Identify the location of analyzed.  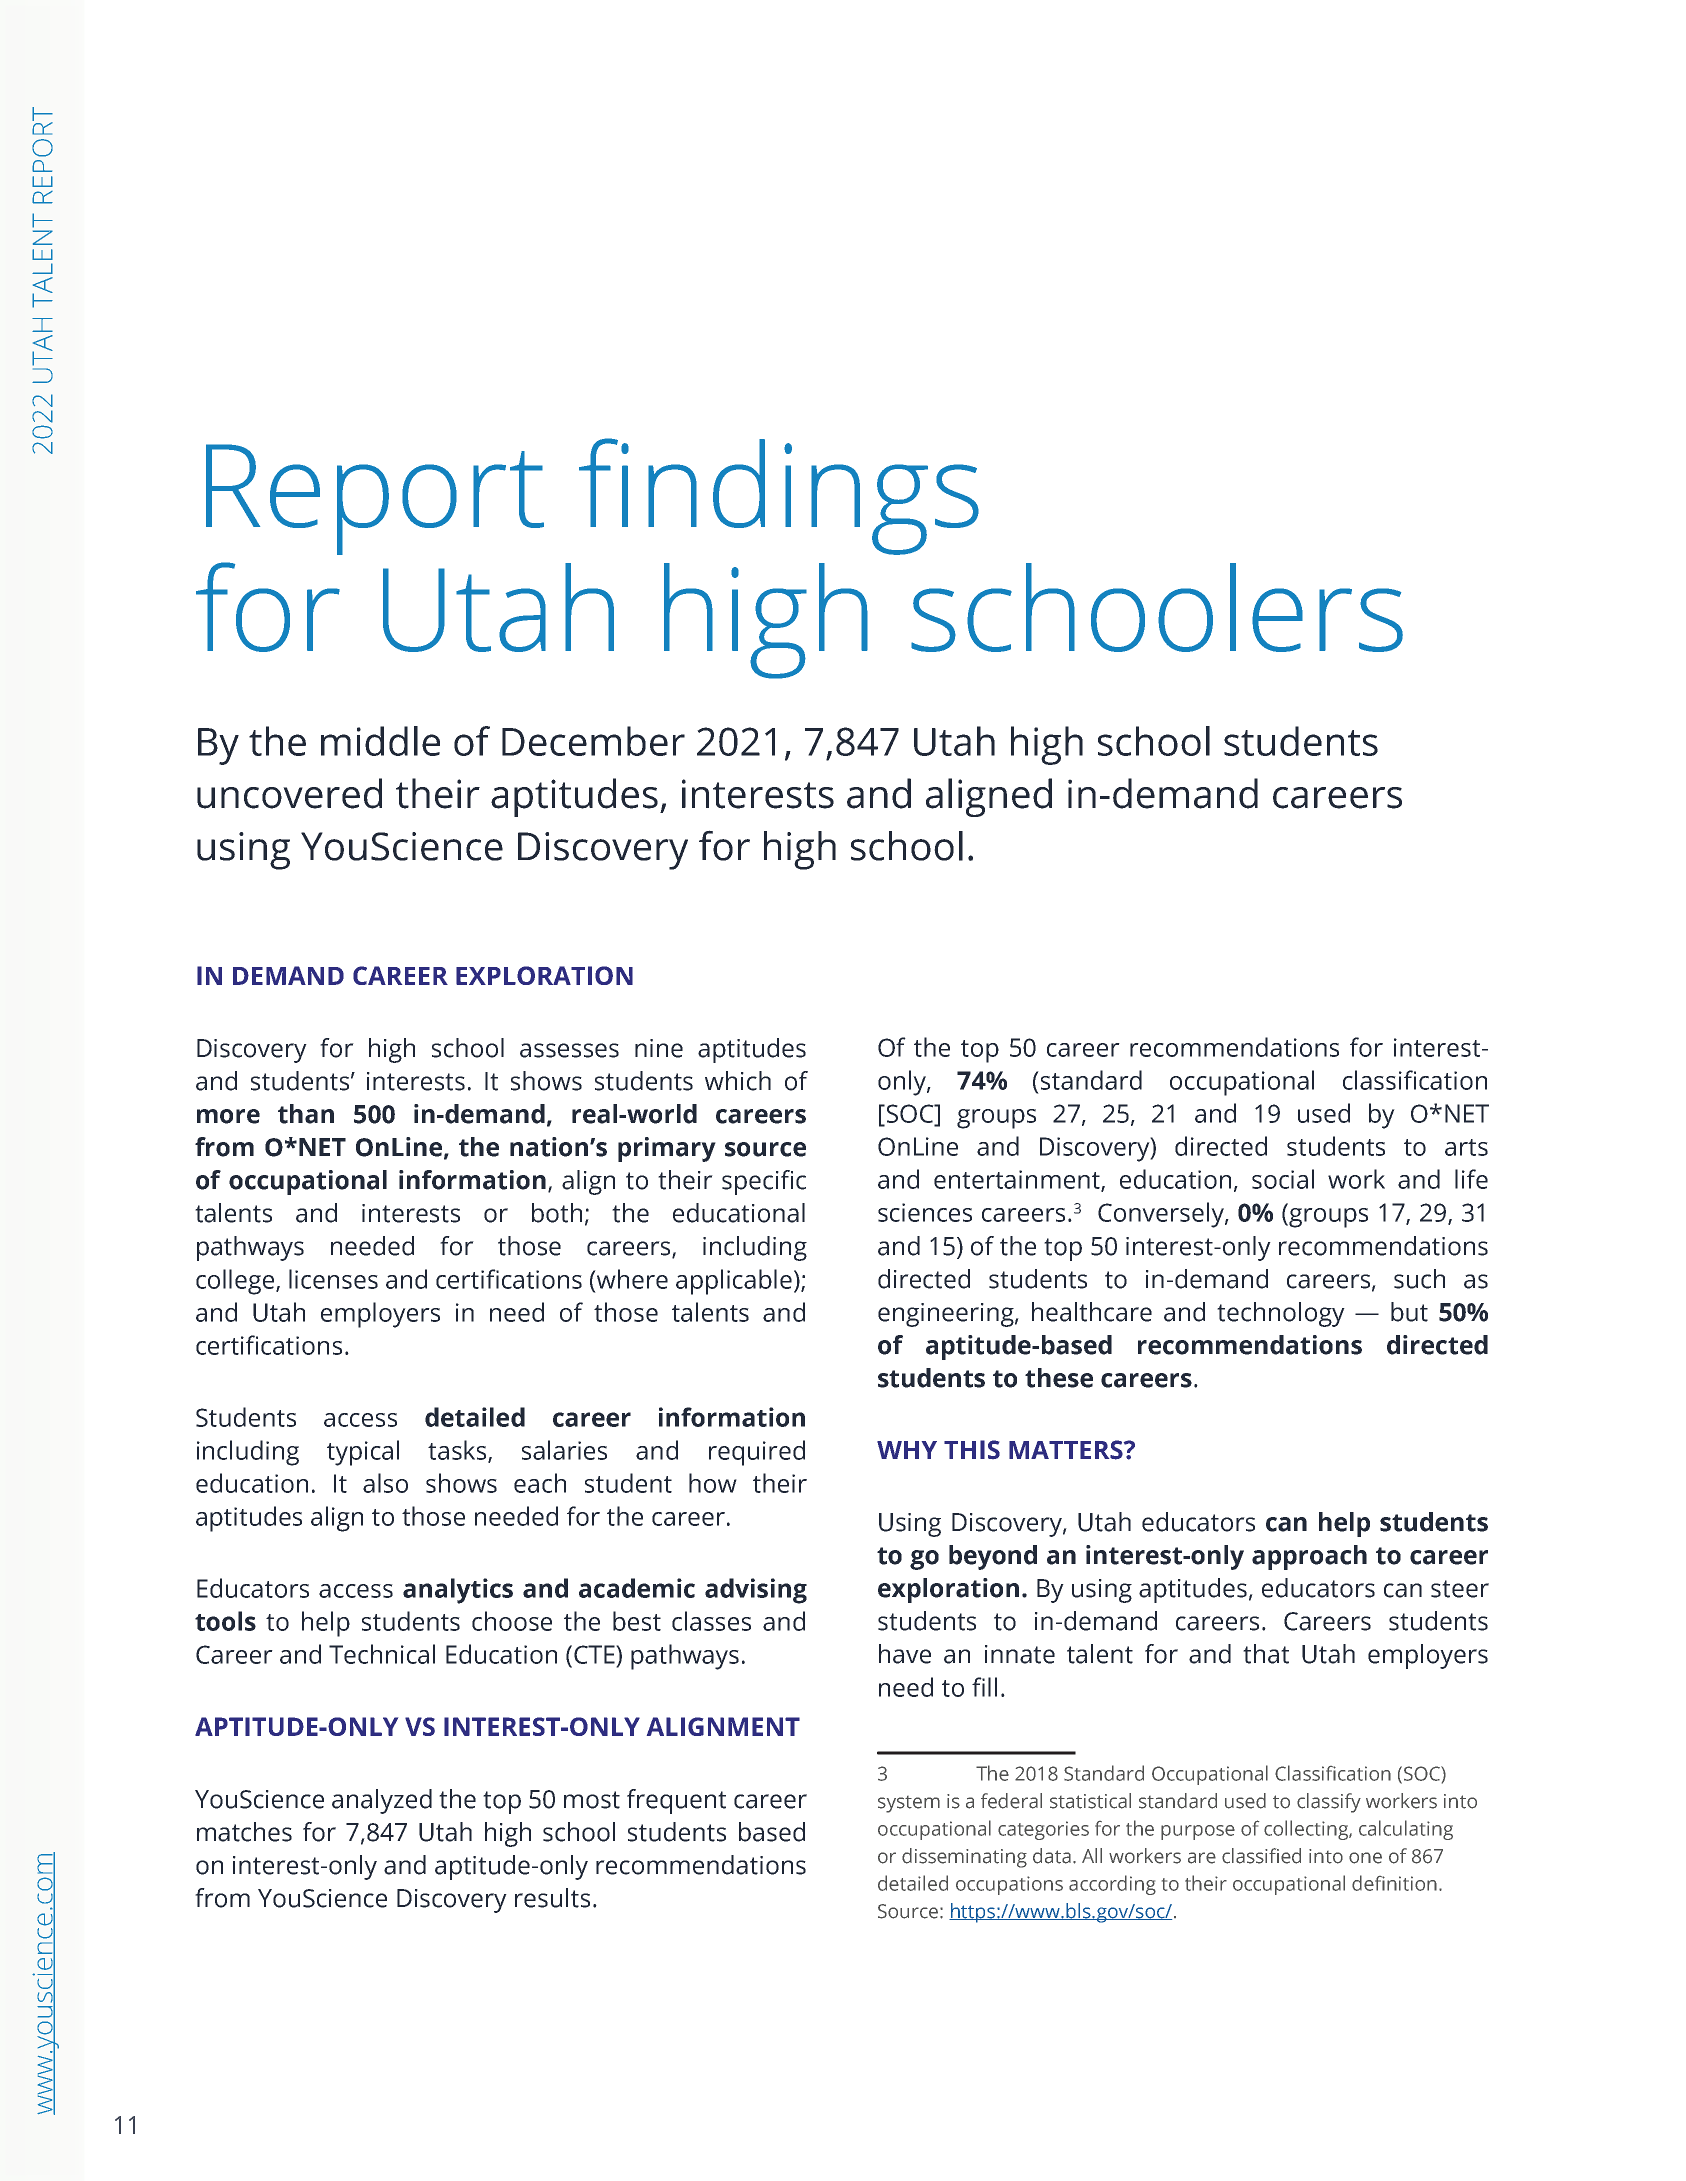
(382, 1801).
